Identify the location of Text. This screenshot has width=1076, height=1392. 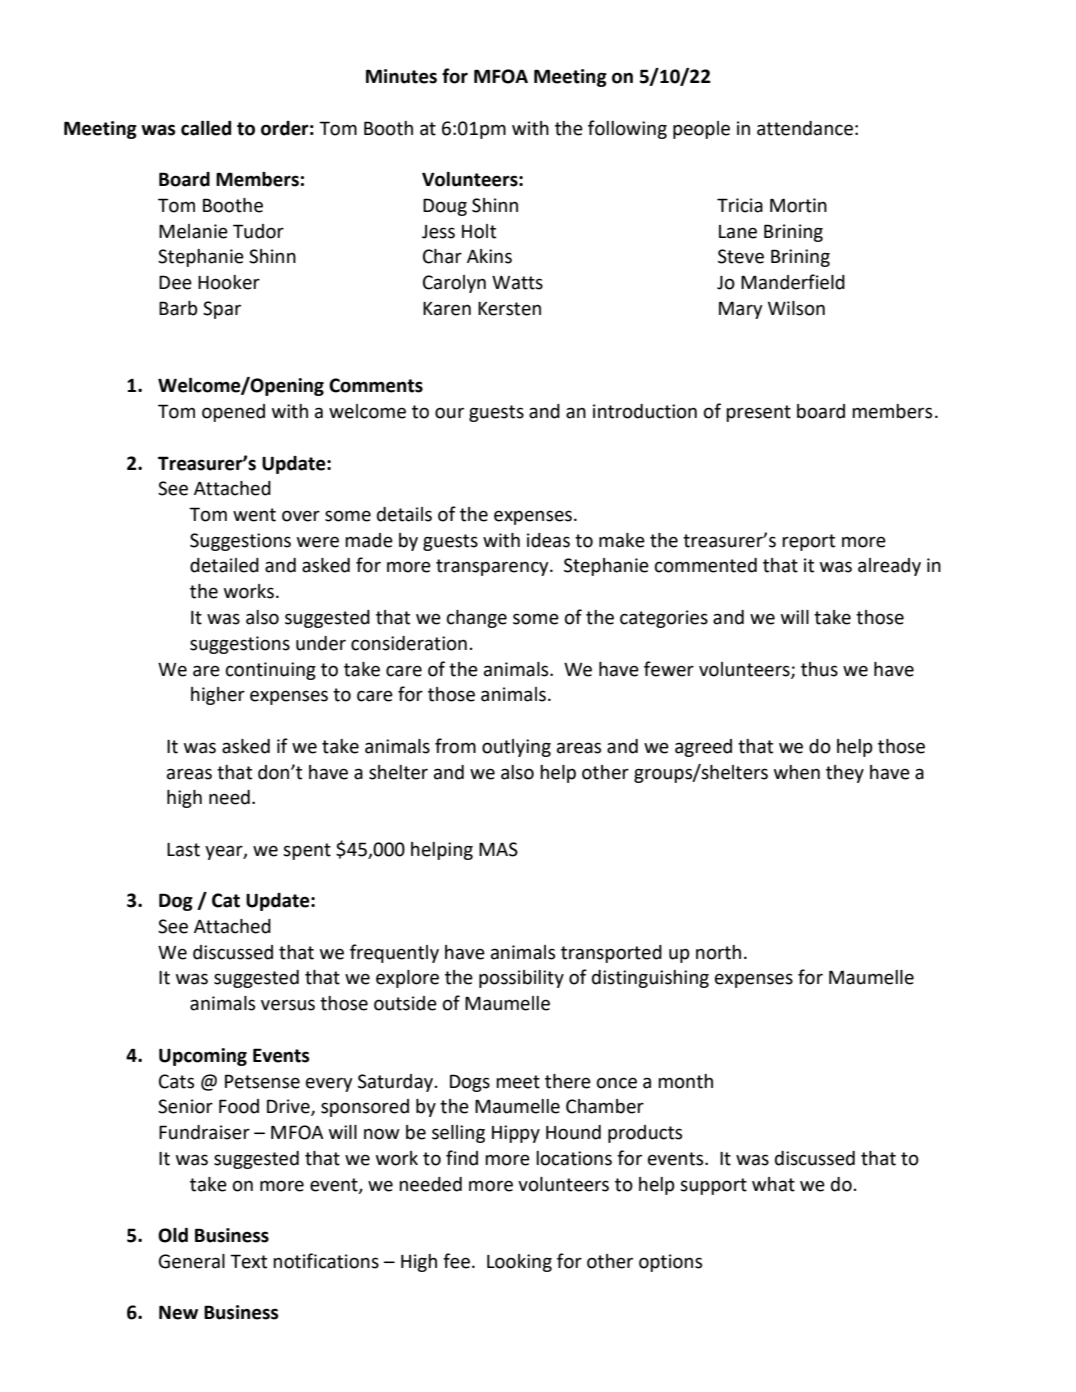
(248, 1261).
